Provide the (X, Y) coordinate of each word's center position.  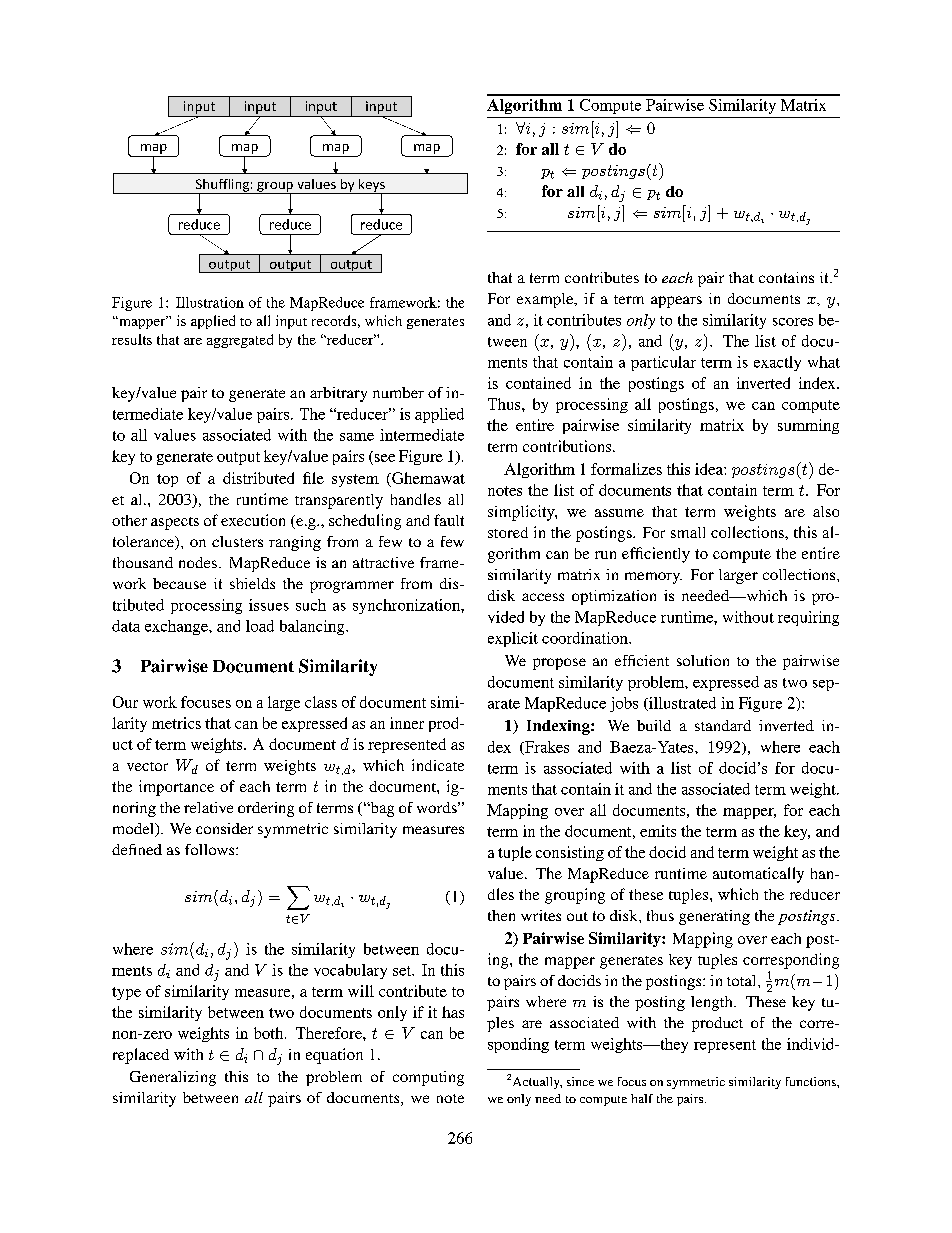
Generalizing (173, 1078)
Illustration (210, 302)
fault (449, 520)
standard (723, 725)
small (688, 532)
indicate (438, 765)
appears (676, 302)
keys (372, 186)
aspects (175, 523)
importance (176, 788)
